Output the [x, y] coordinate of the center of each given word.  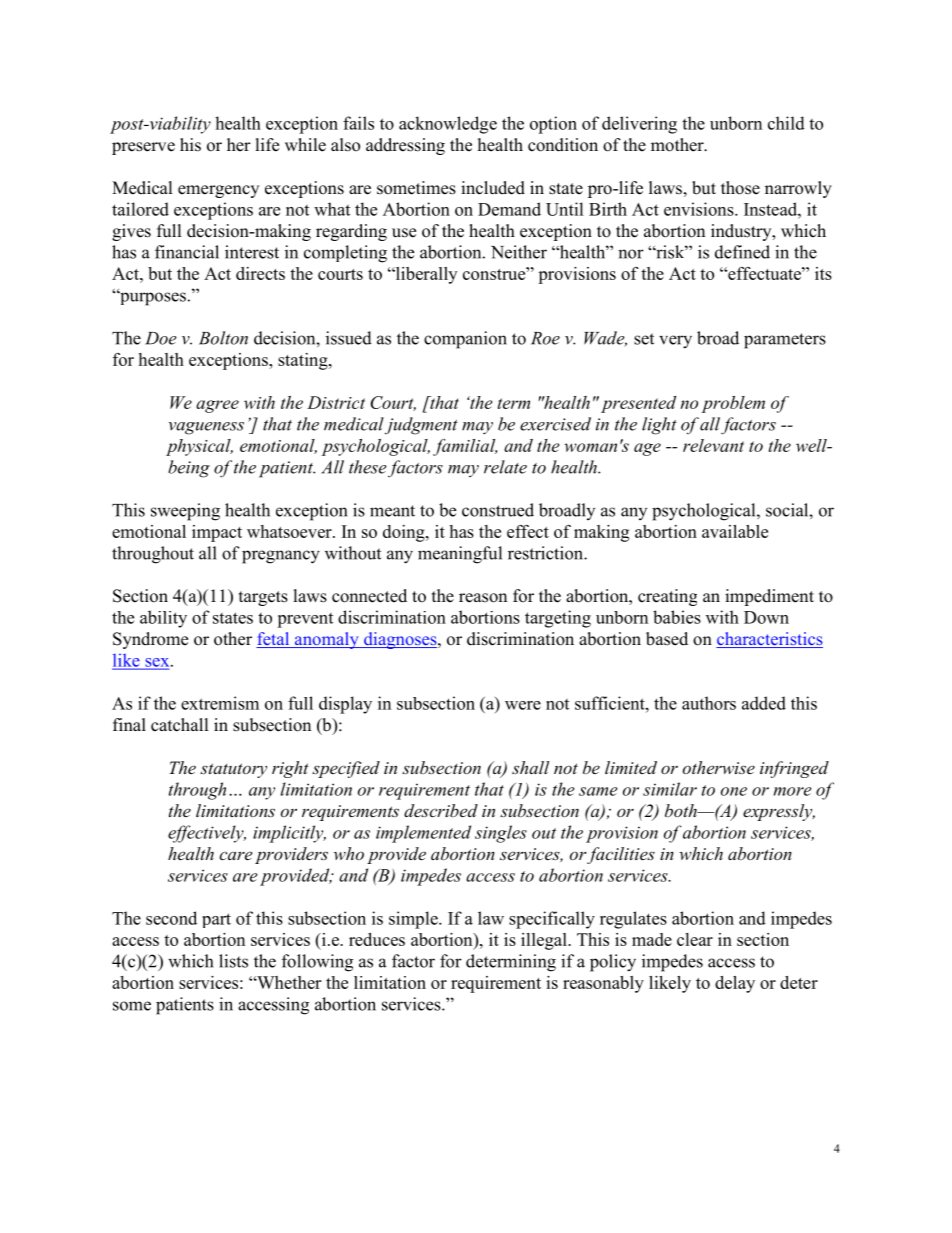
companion [465, 340]
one [734, 791]
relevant [713, 445]
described [441, 810]
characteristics [769, 640]
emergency [218, 191]
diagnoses [400, 640]
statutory [233, 770]
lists [233, 961]
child [786, 123]
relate [505, 467]
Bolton [223, 338]
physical [199, 447]
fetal [274, 640]
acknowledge [448, 125]
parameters [785, 341]
